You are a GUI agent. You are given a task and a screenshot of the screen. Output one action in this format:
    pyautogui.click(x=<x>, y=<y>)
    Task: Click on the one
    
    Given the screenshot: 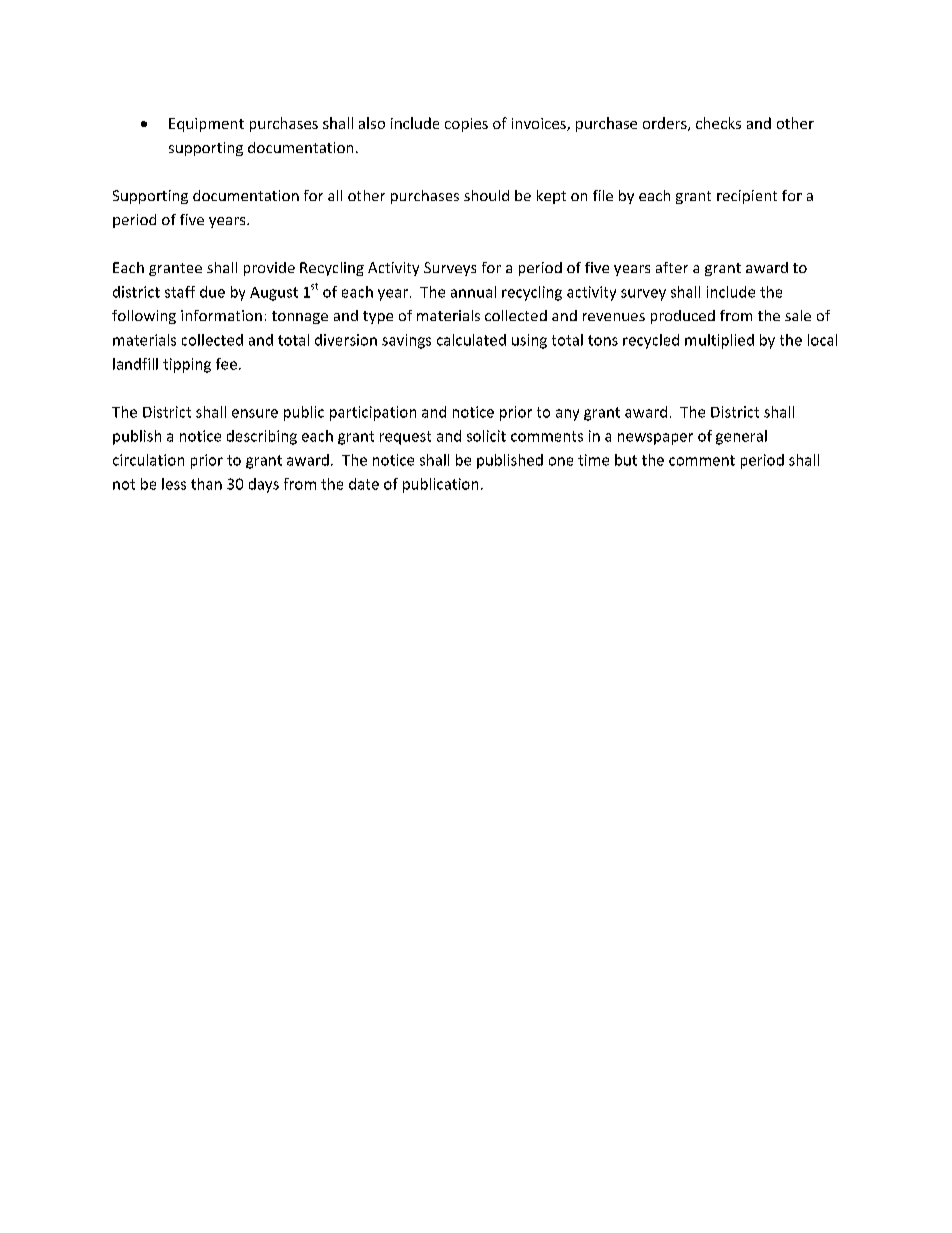 What is the action you would take?
    pyautogui.click(x=561, y=461)
